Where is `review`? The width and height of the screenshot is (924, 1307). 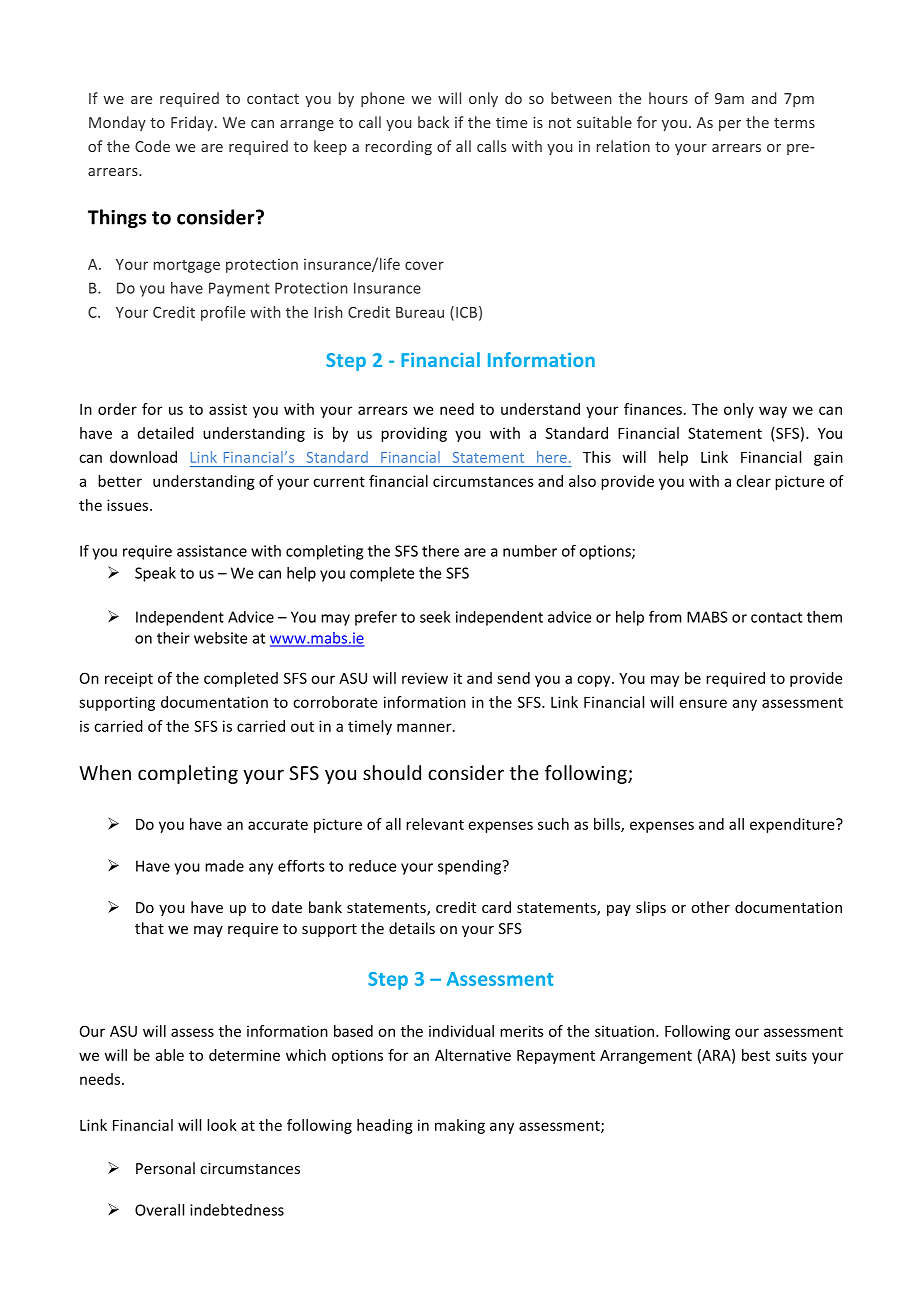
review is located at coordinates (425, 678).
